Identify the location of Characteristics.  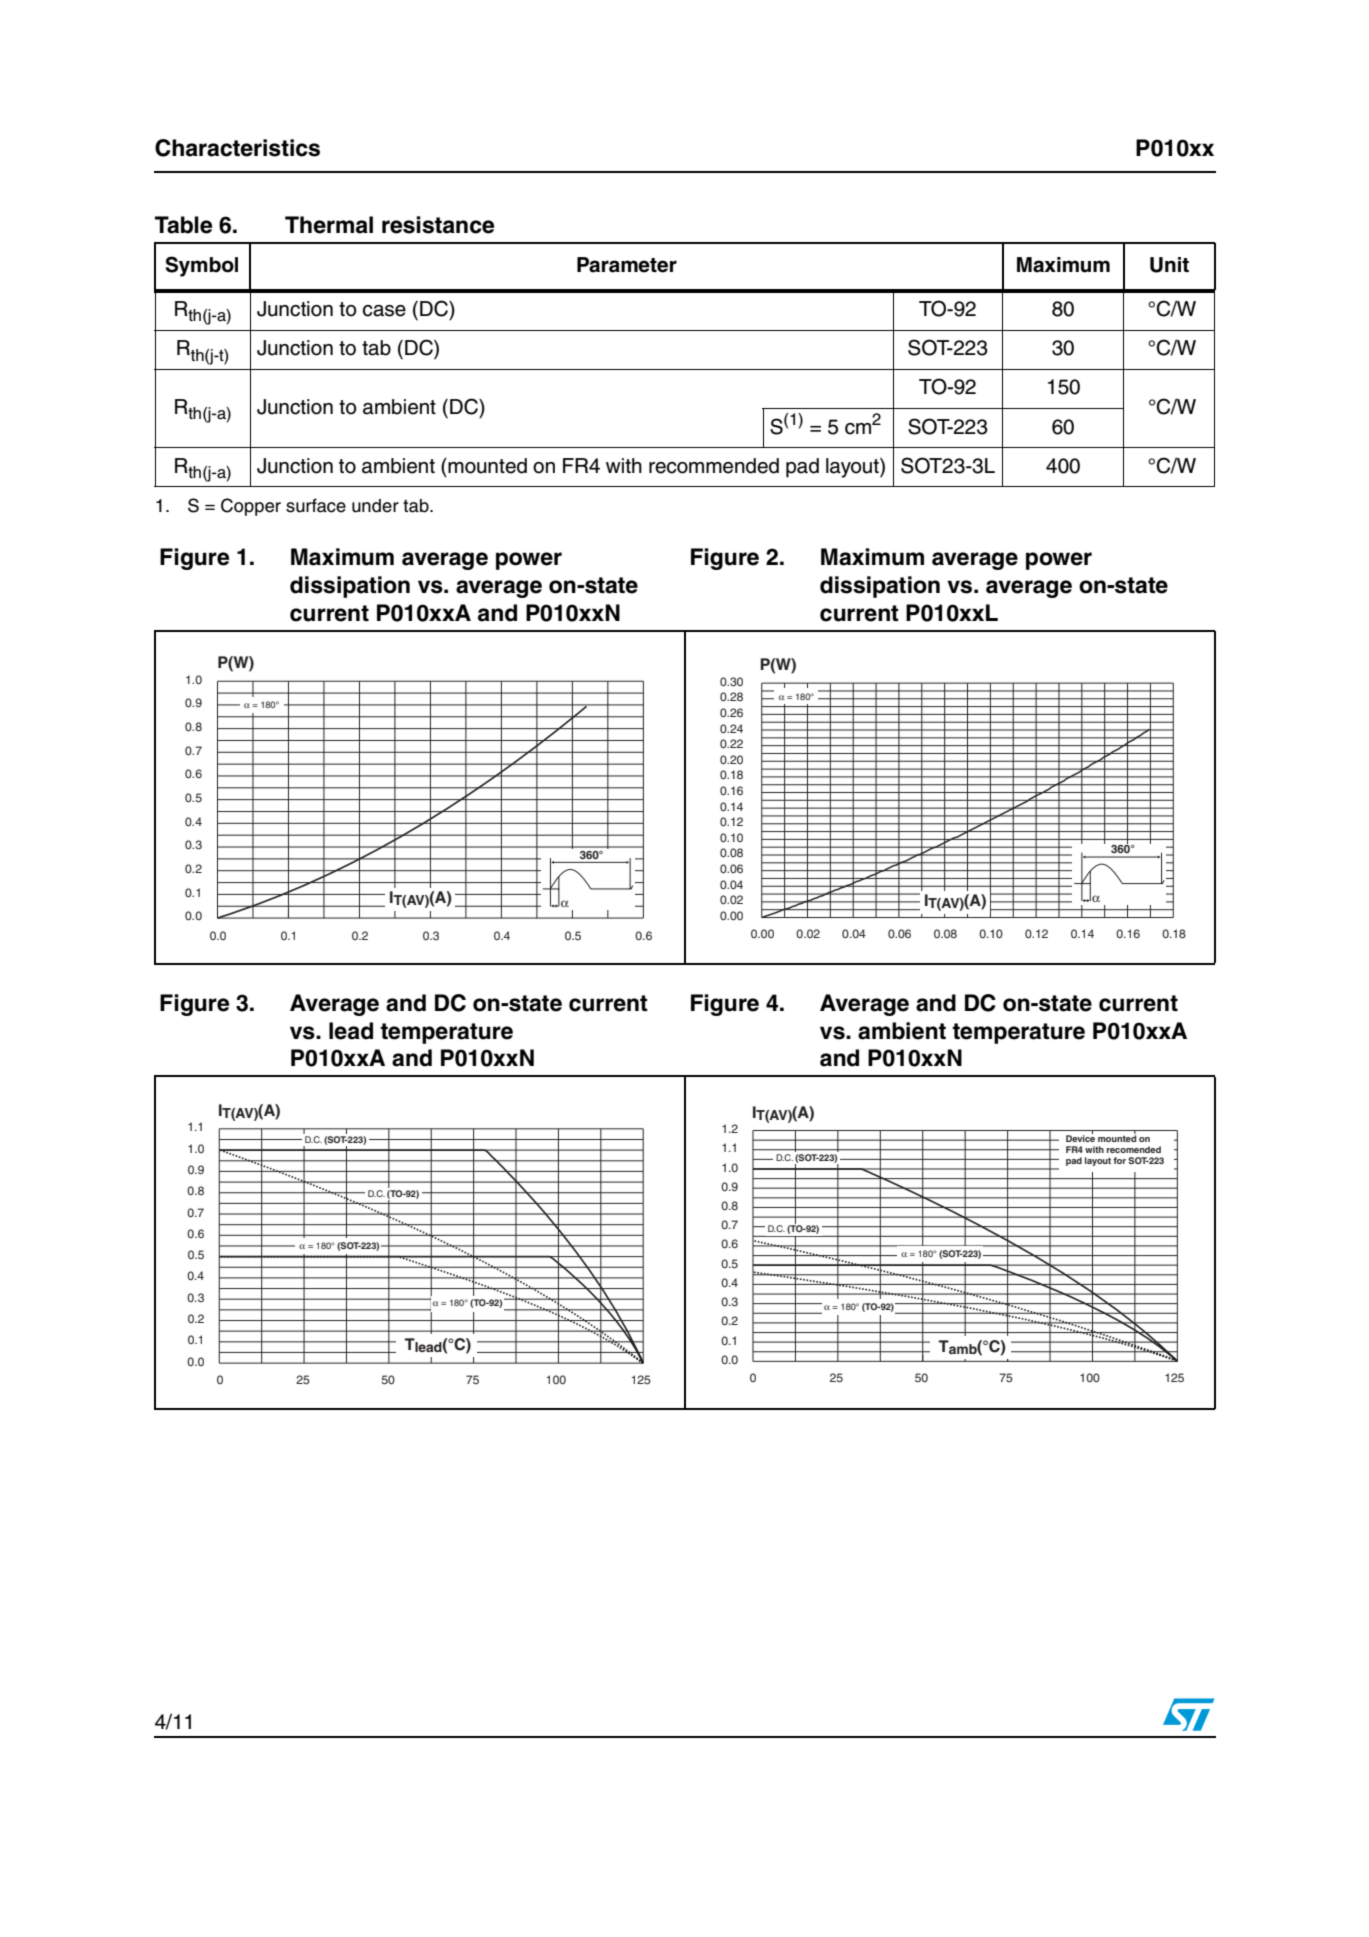
(237, 148).
